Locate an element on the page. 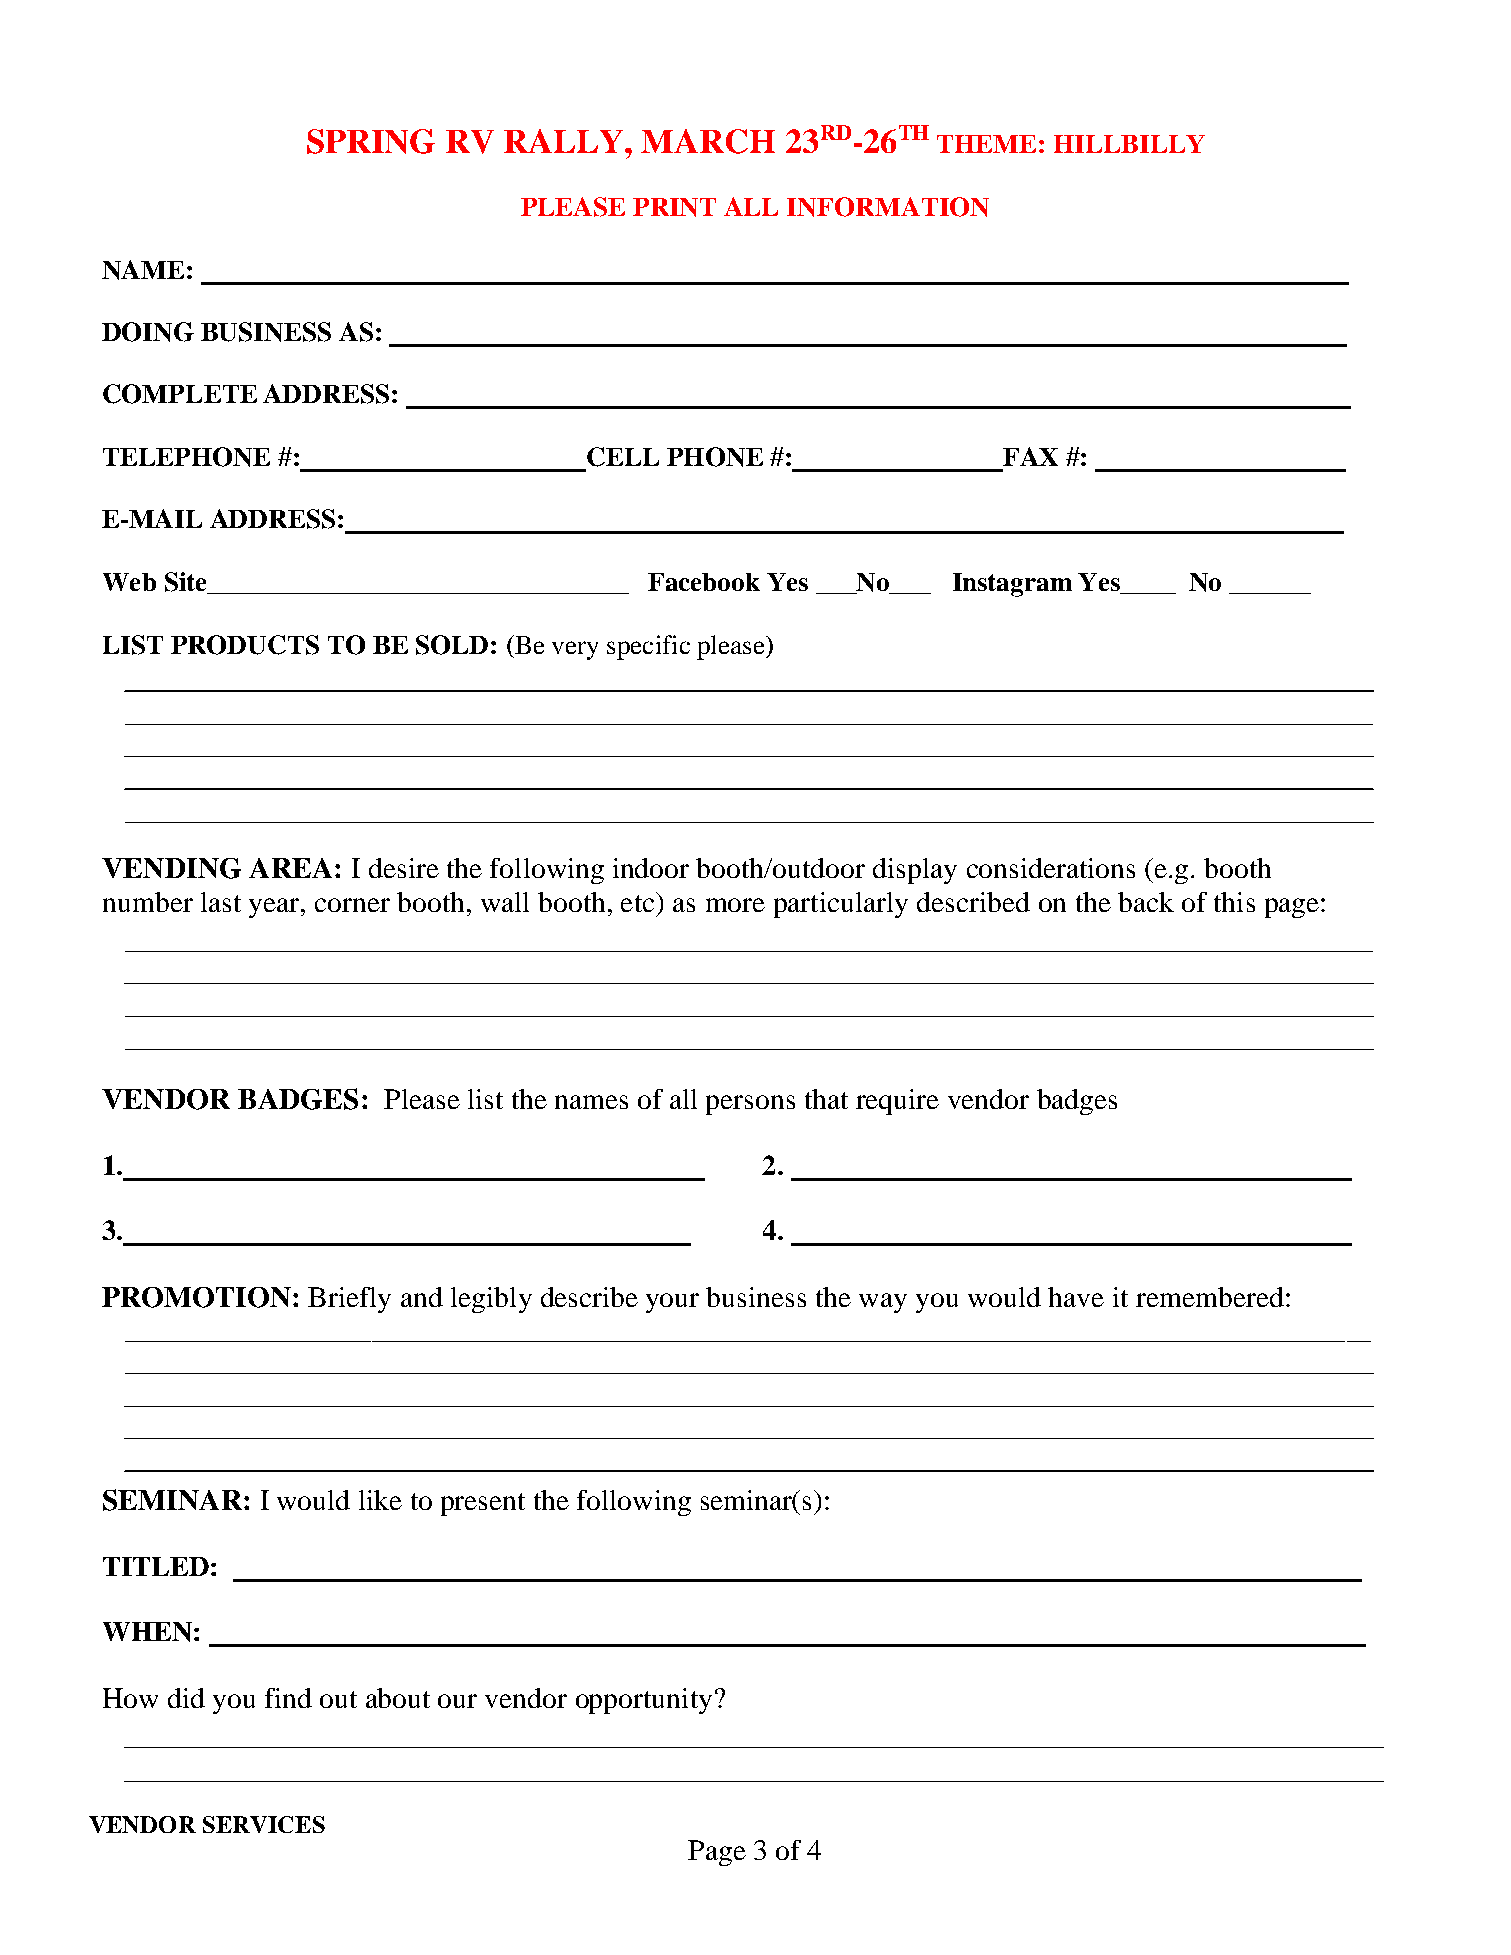  Instagram is located at coordinates (1012, 585).
